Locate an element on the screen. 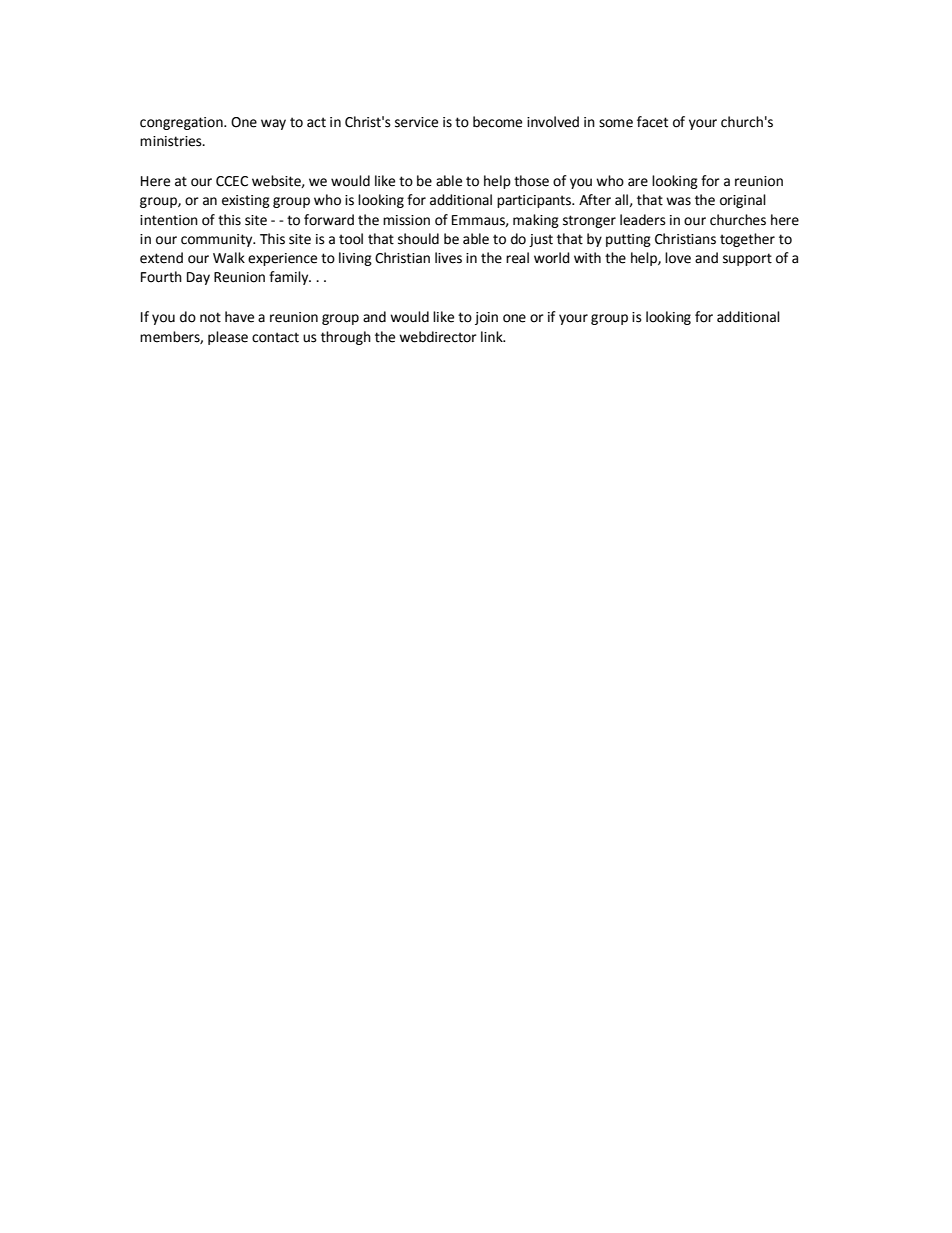  service is located at coordinates (416, 122).
